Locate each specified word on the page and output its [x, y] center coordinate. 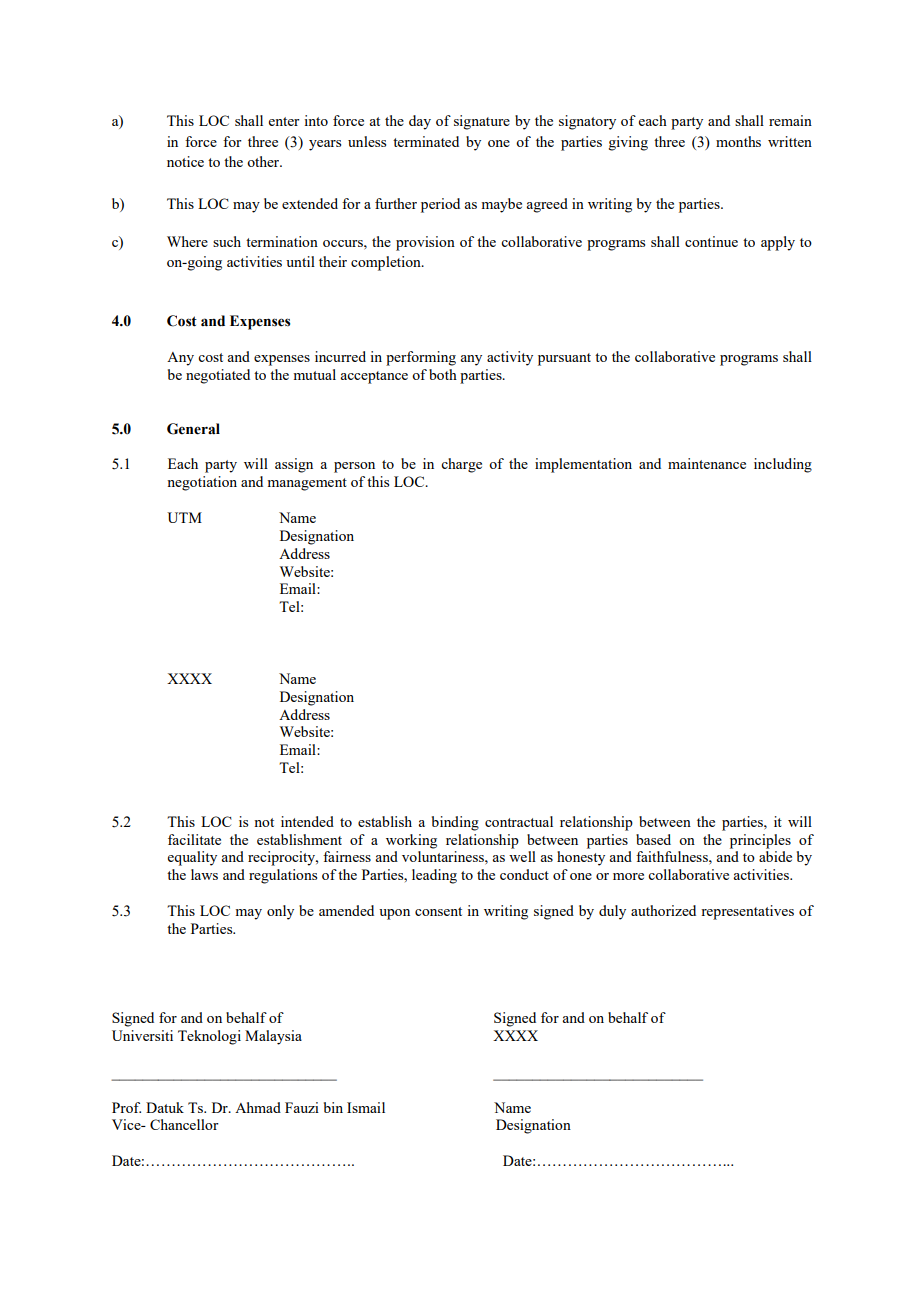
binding [455, 823]
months [738, 141]
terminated [426, 141]
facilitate [194, 839]
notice [185, 161]
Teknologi [209, 1037]
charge [461, 465]
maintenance [707, 463]
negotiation [202, 483]
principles [760, 841]
